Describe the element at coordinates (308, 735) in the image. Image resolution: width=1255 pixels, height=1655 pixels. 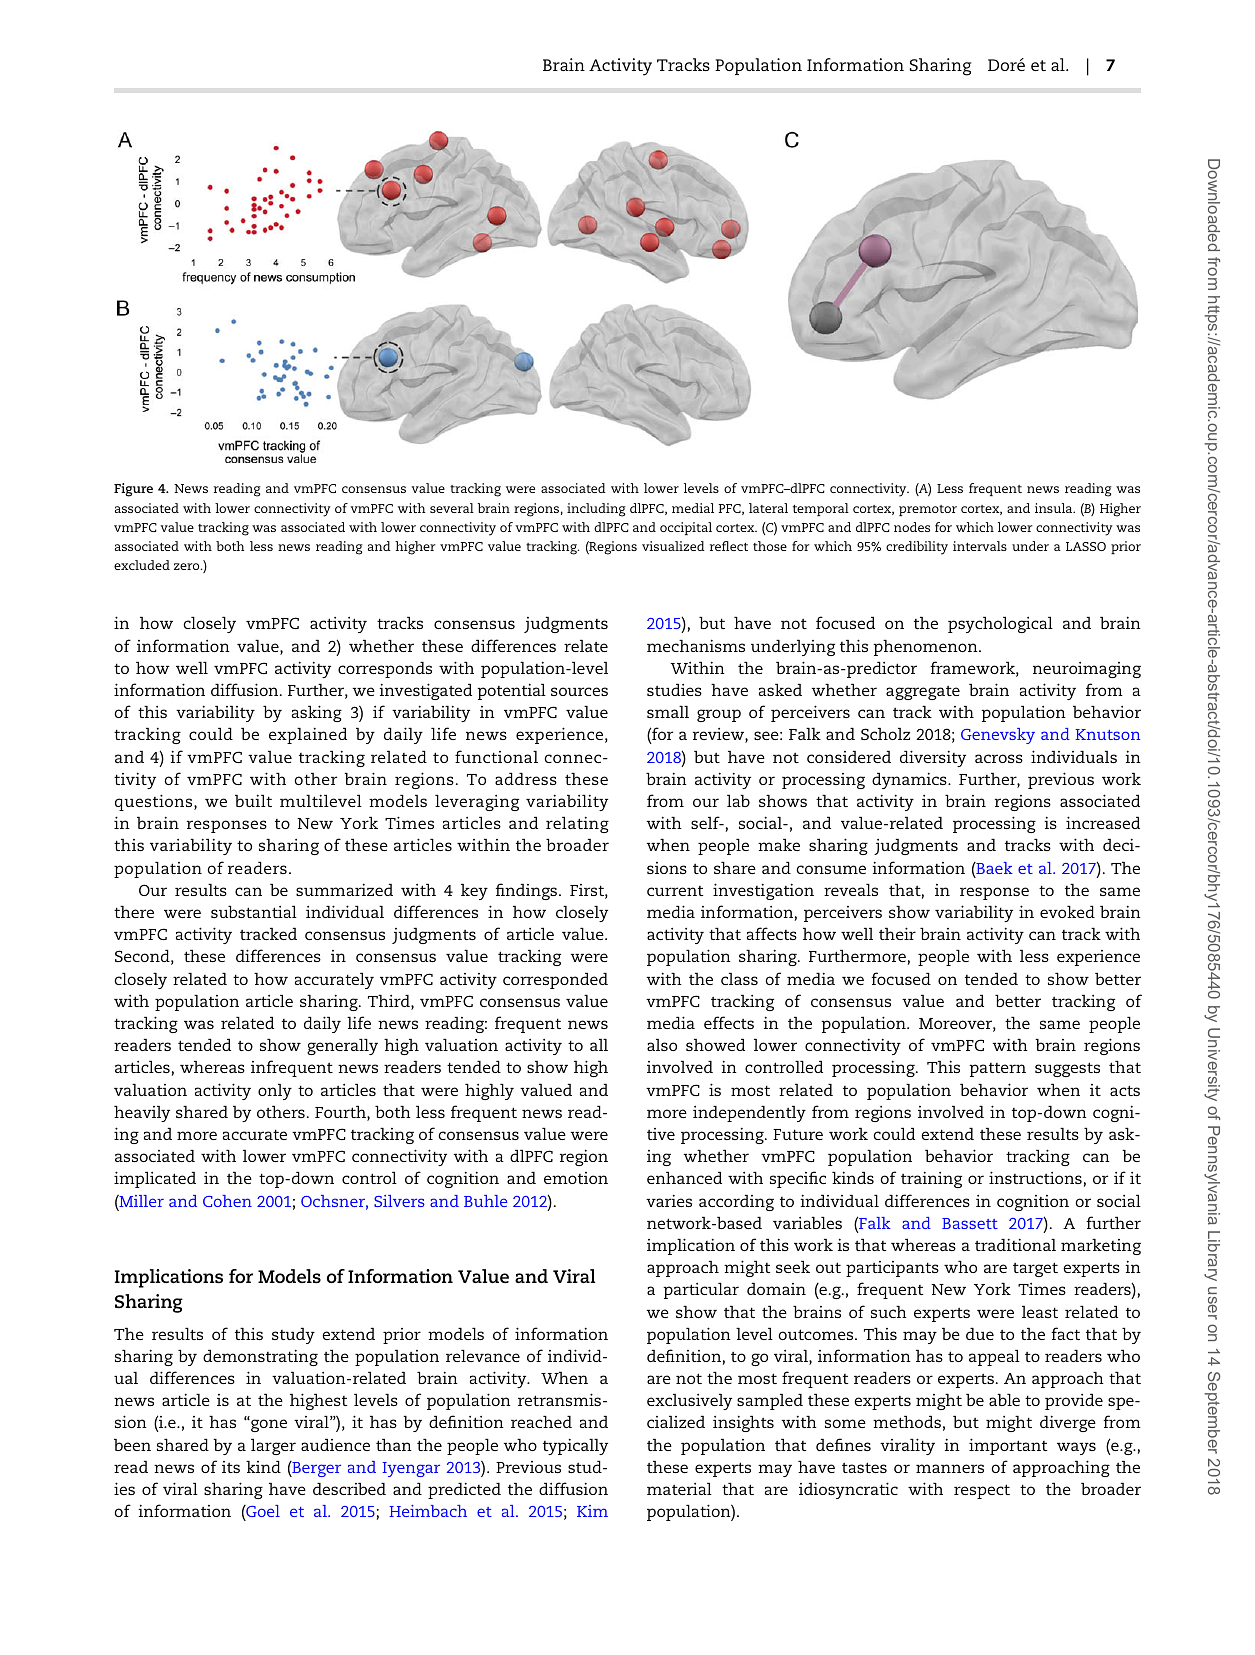
I see `explained` at that location.
